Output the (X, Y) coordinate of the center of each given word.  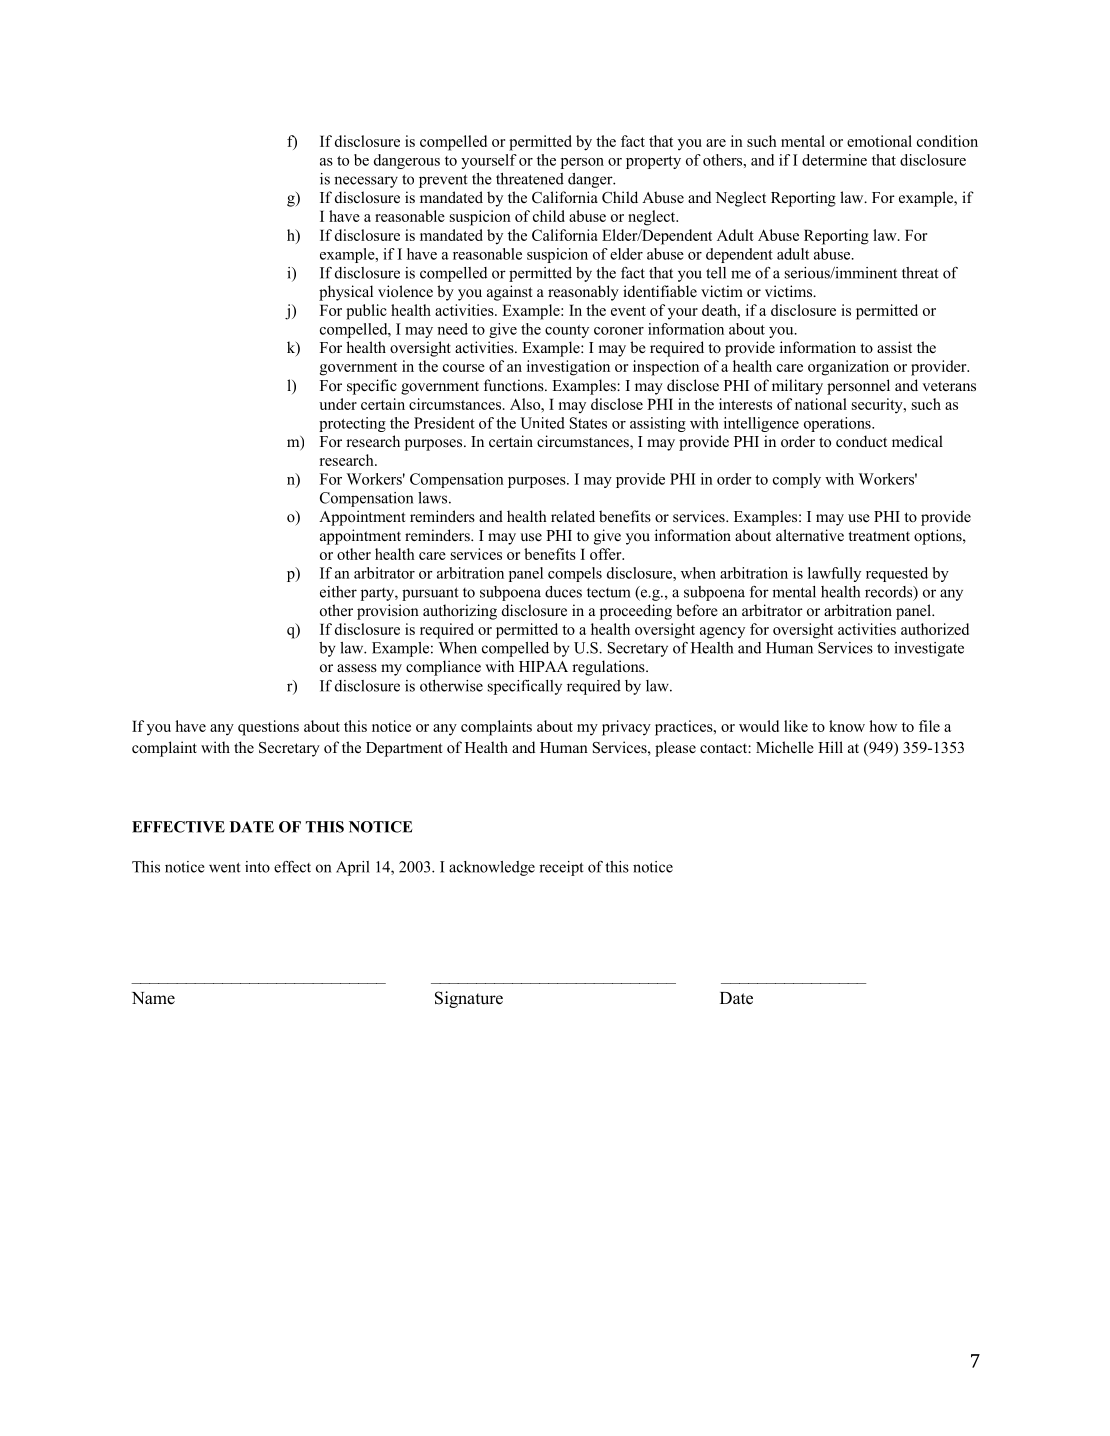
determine (834, 160)
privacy (626, 728)
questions (268, 728)
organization (848, 368)
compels (575, 574)
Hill (830, 747)
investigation (568, 368)
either (338, 592)
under (338, 404)
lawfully (834, 574)
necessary (366, 182)
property (653, 162)
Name (153, 998)
